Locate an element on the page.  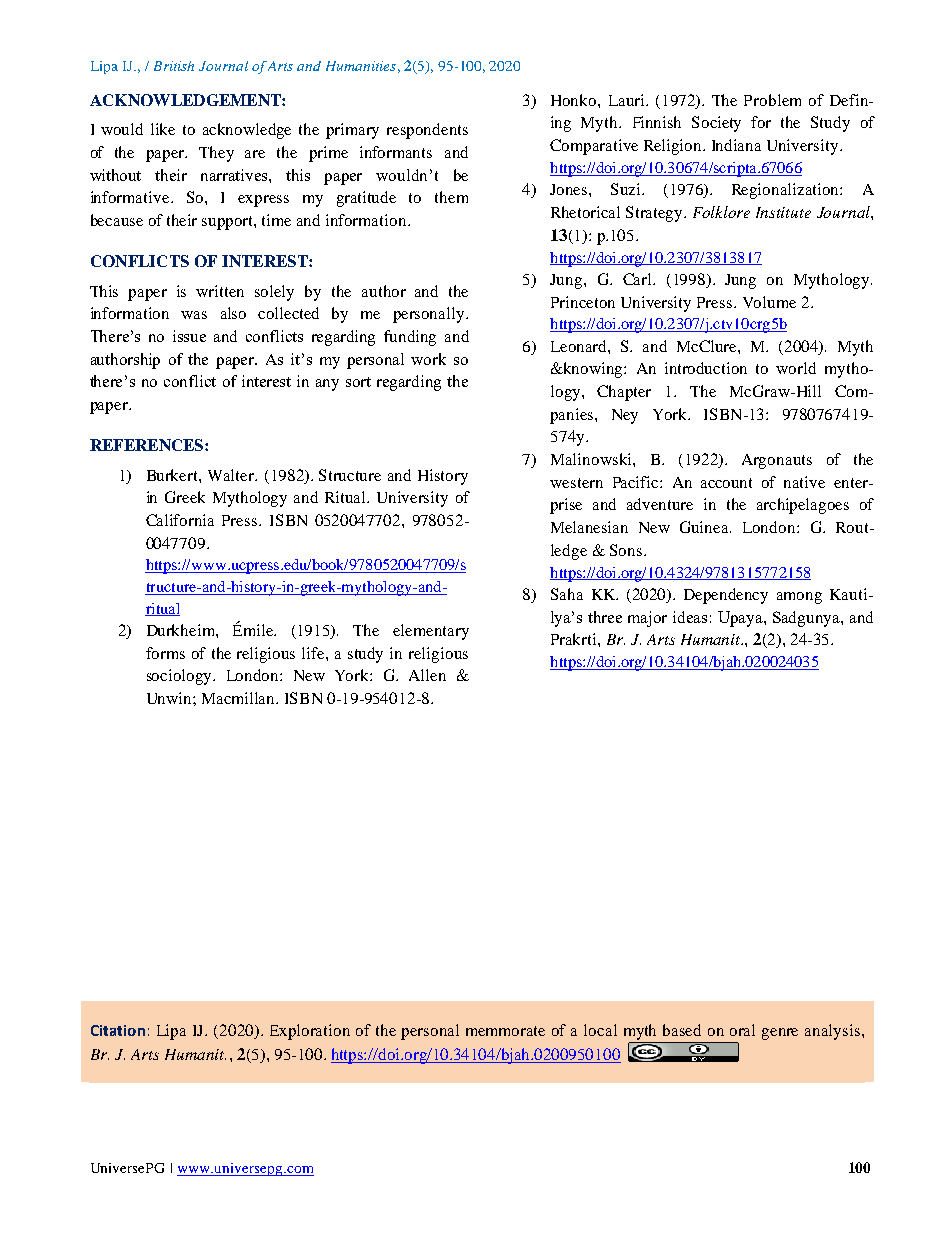
Volume is located at coordinates (769, 302).
